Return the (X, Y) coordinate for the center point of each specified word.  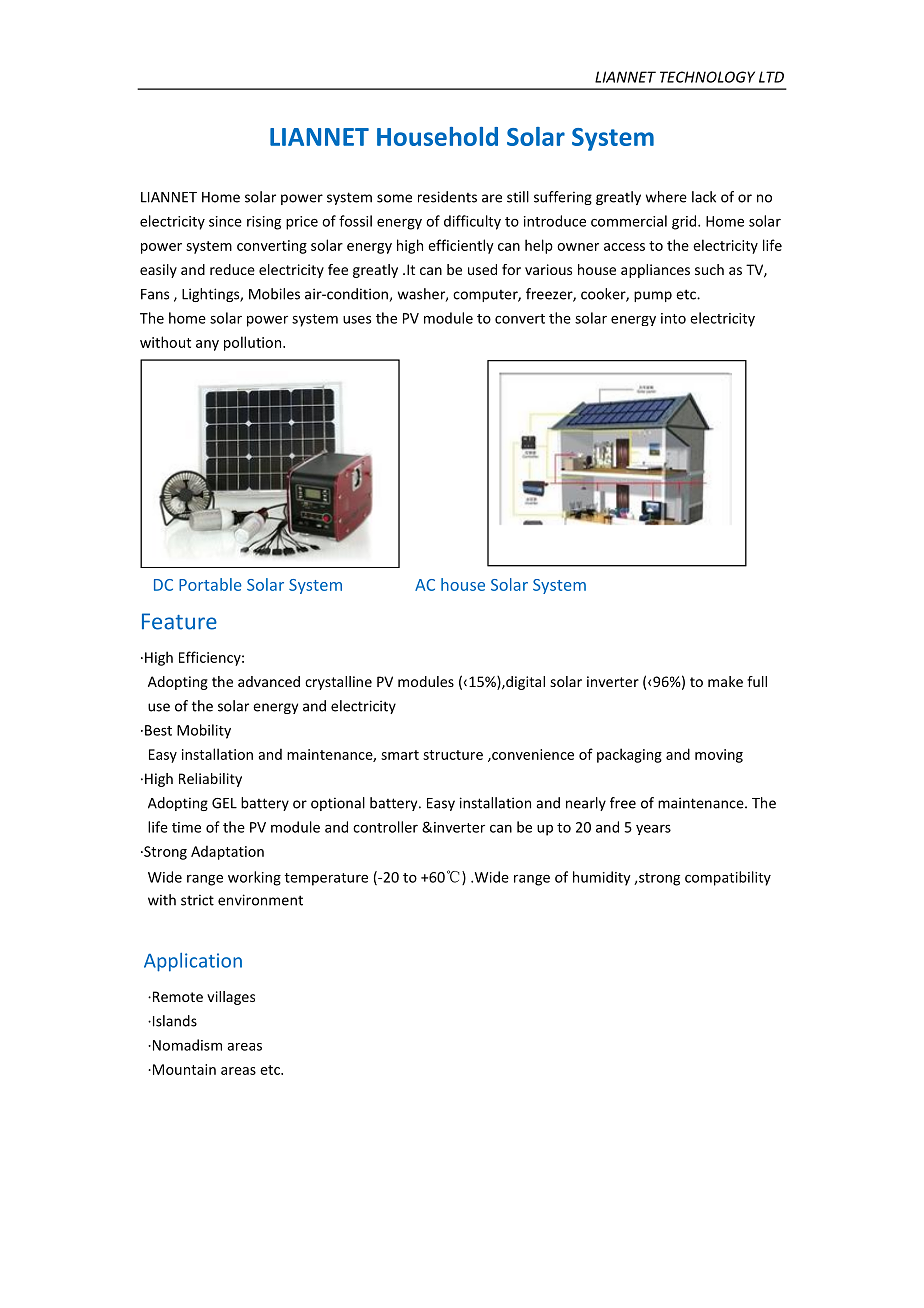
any (207, 345)
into (673, 318)
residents (447, 197)
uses (357, 319)
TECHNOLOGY (707, 77)
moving (719, 756)
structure (453, 755)
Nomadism (186, 1045)
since (225, 221)
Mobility (204, 731)
